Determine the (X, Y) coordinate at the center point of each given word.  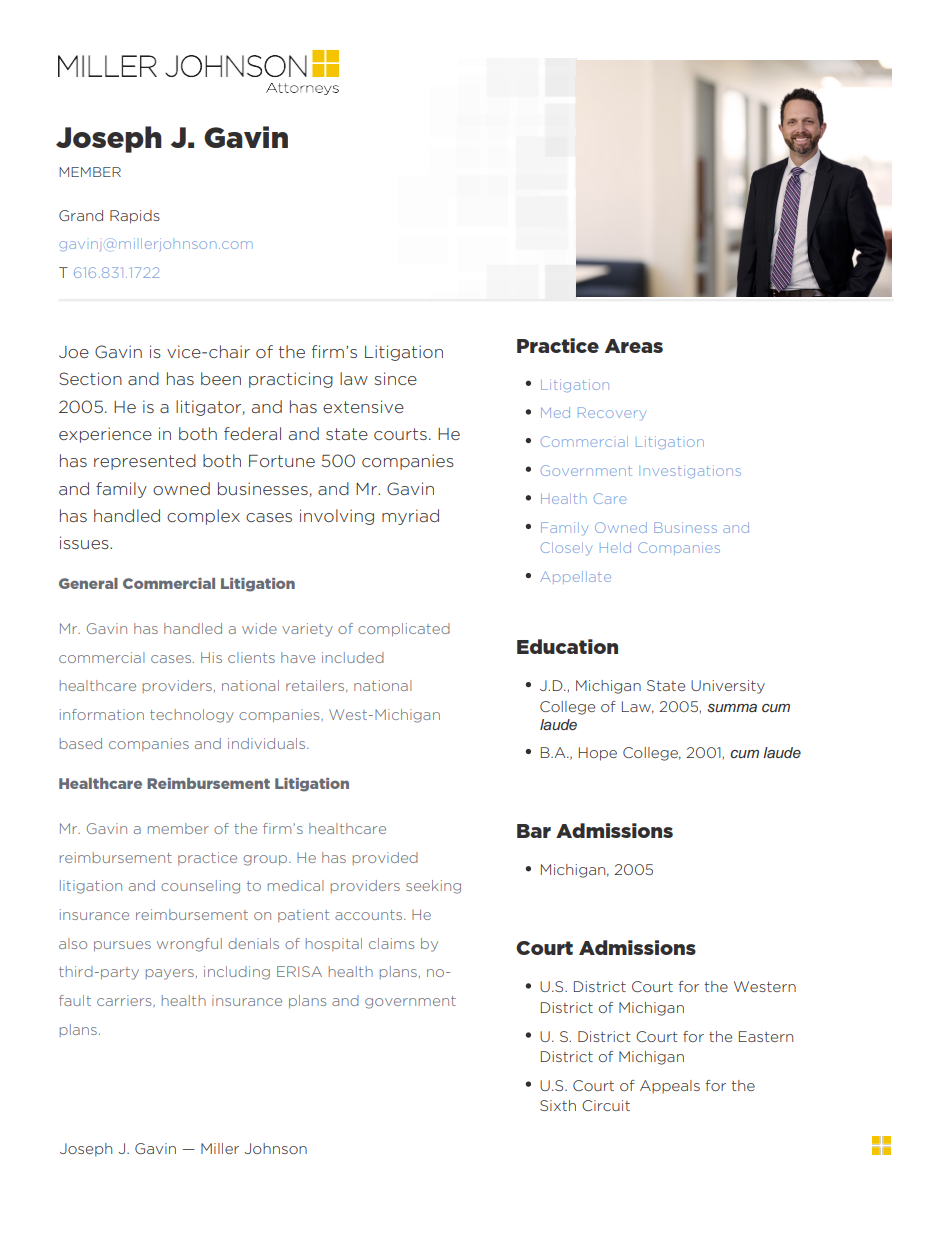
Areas (634, 346)
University (728, 687)
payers (170, 974)
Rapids (135, 217)
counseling (200, 887)
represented (145, 462)
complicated (404, 629)
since (395, 378)
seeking (433, 887)
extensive (363, 406)
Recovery (612, 413)
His (211, 657)
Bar (534, 831)
